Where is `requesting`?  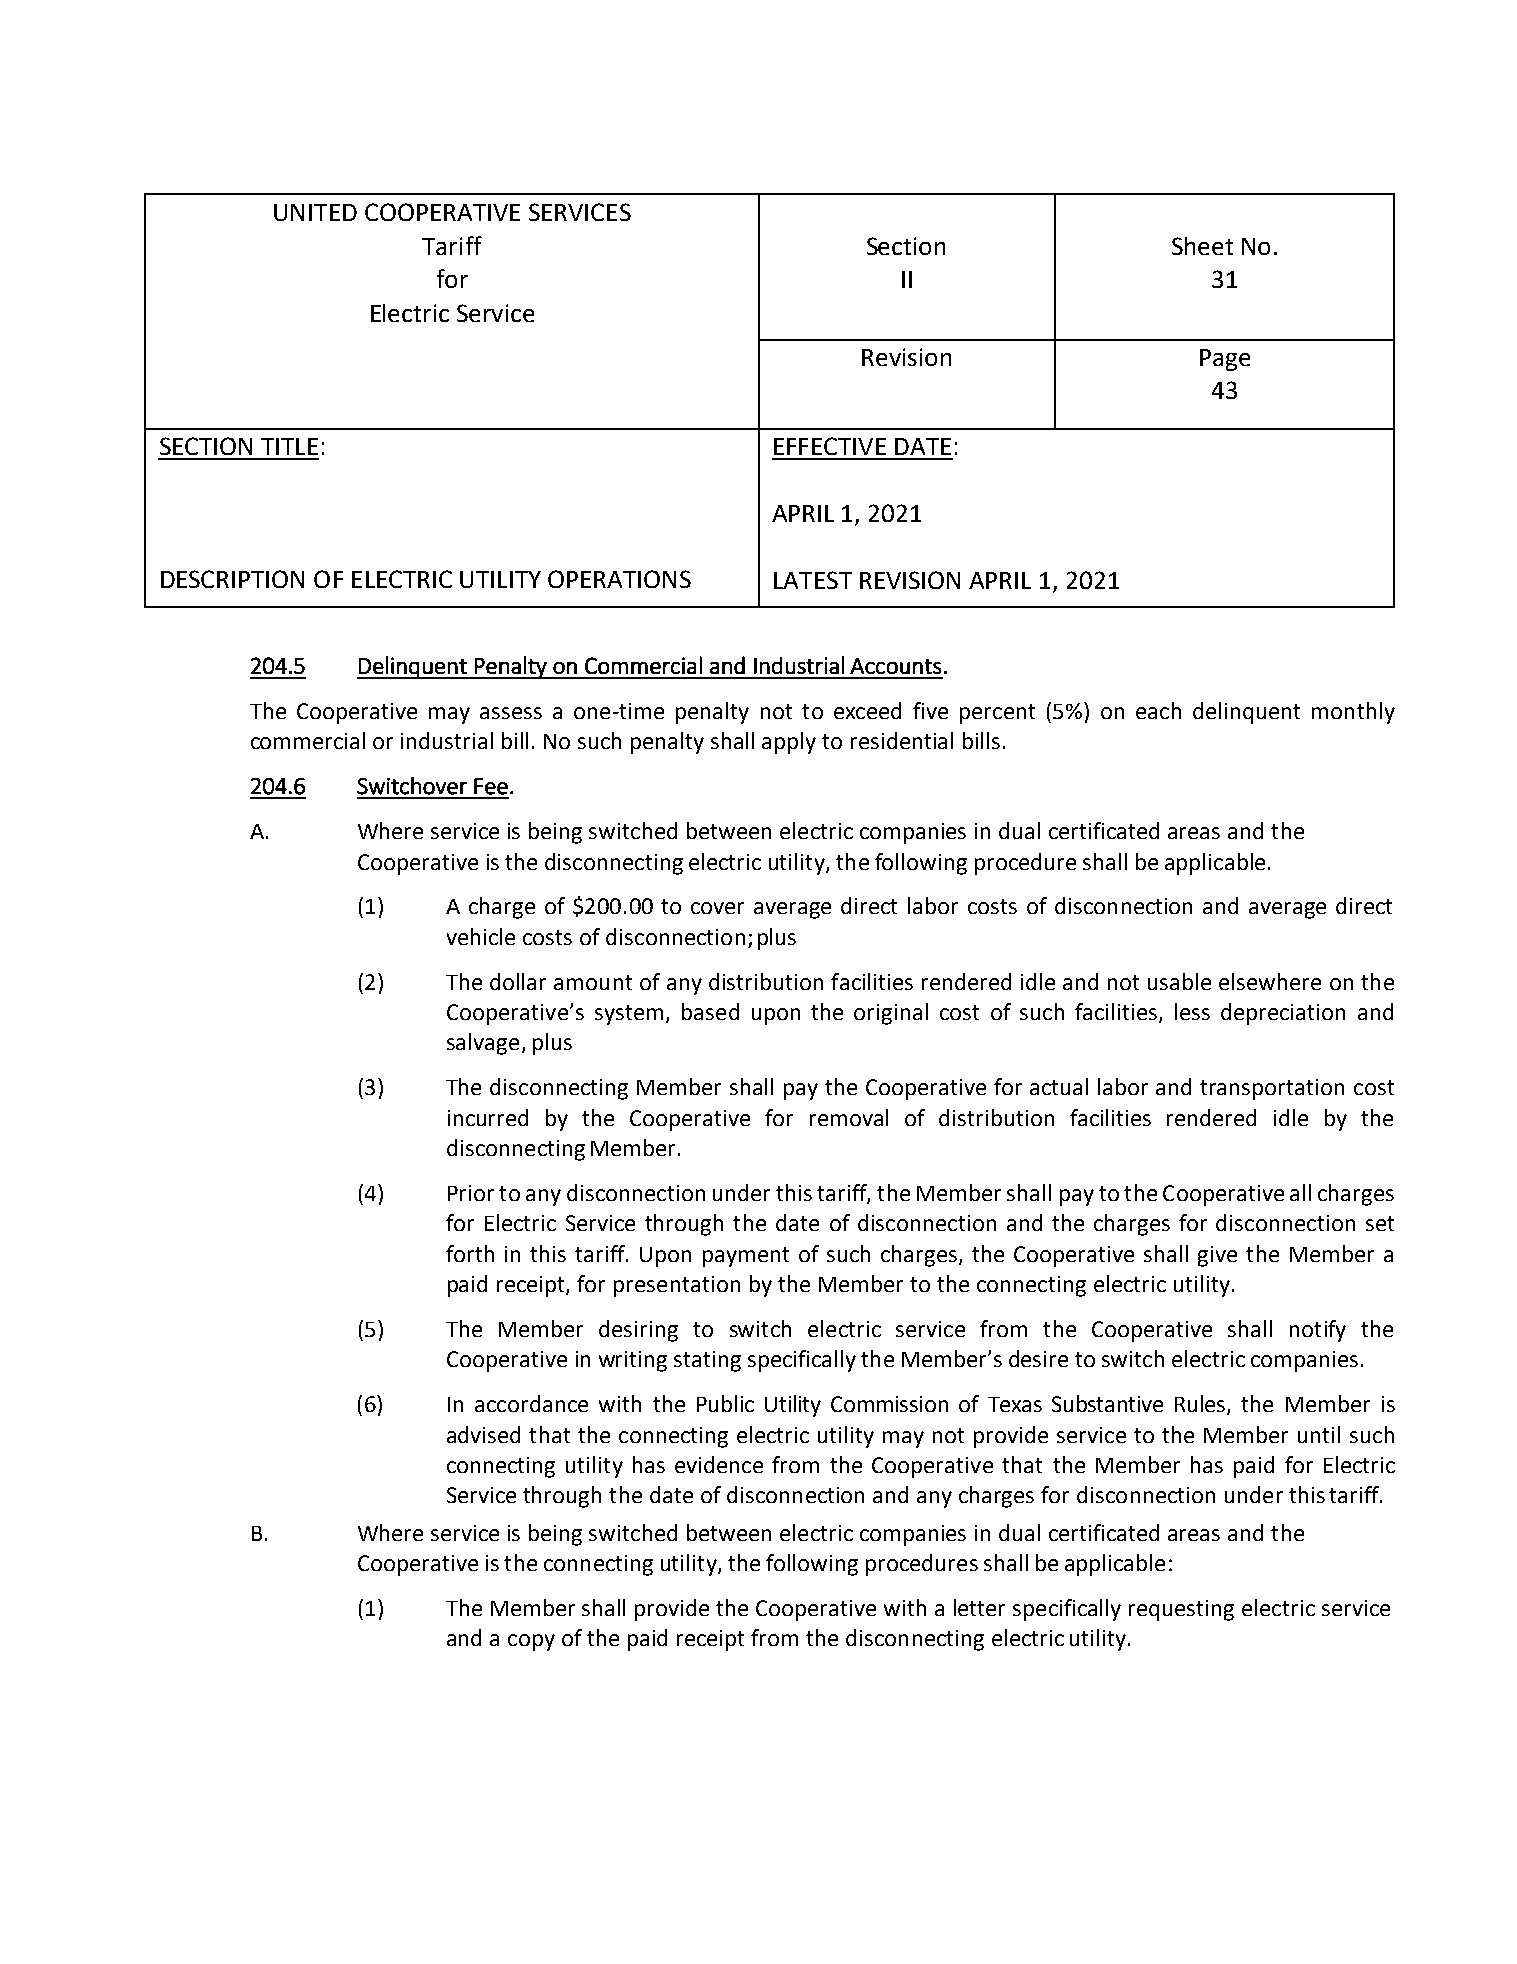
requesting is located at coordinates (1181, 1610).
